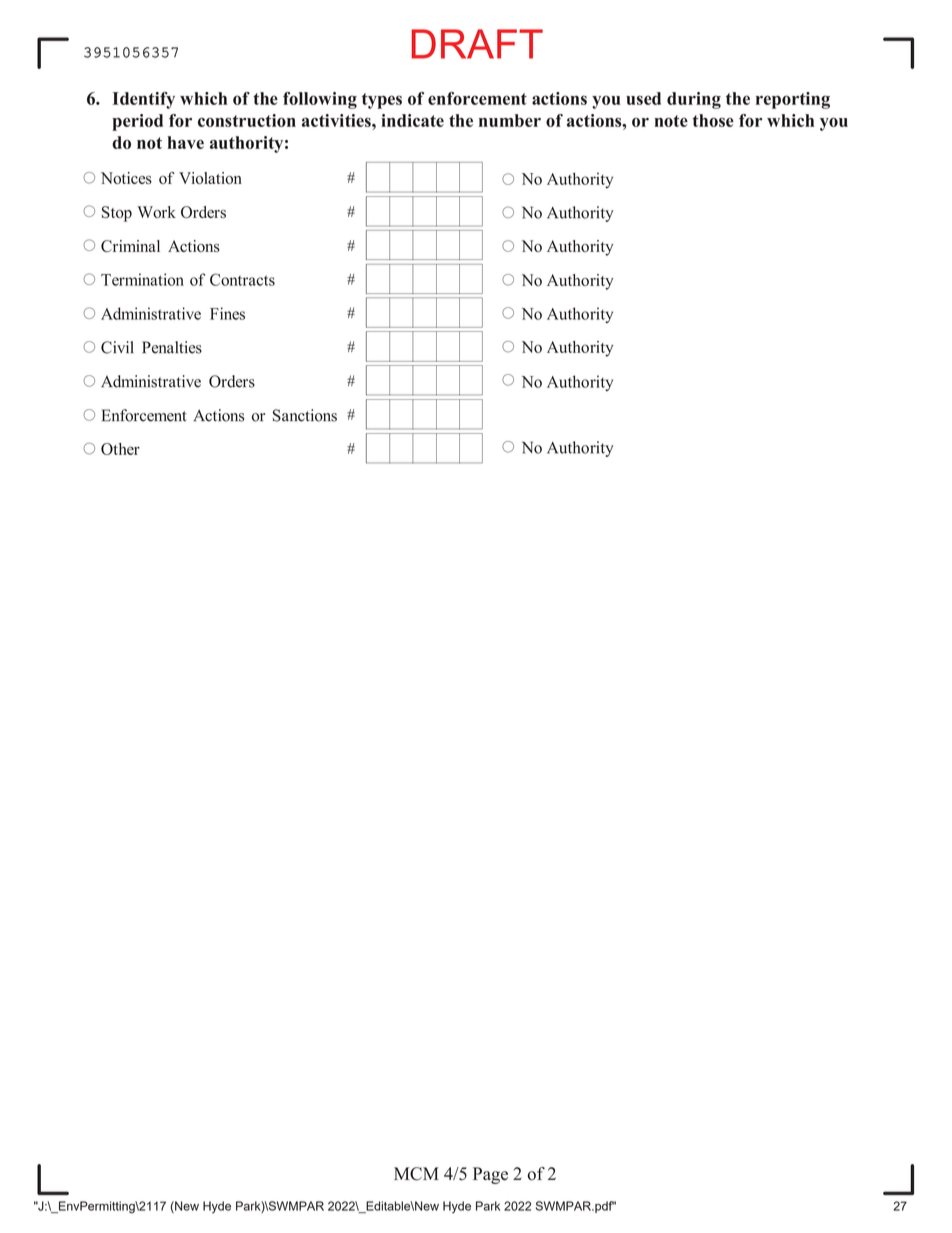 The image size is (952, 1233). Describe the element at coordinates (694, 100) in the image. I see `during` at that location.
